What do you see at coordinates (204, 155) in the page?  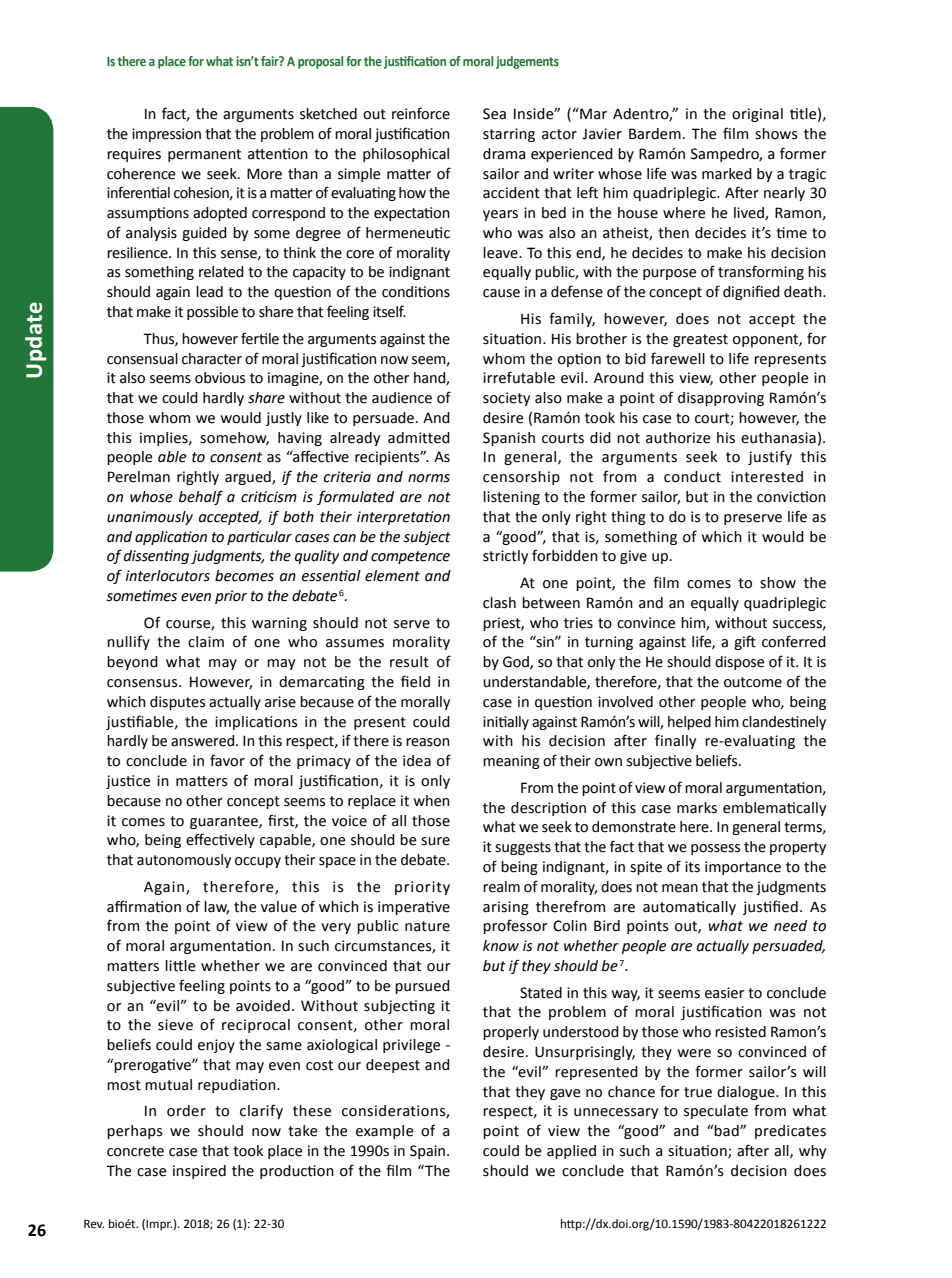 I see `permanent` at bounding box center [204, 155].
